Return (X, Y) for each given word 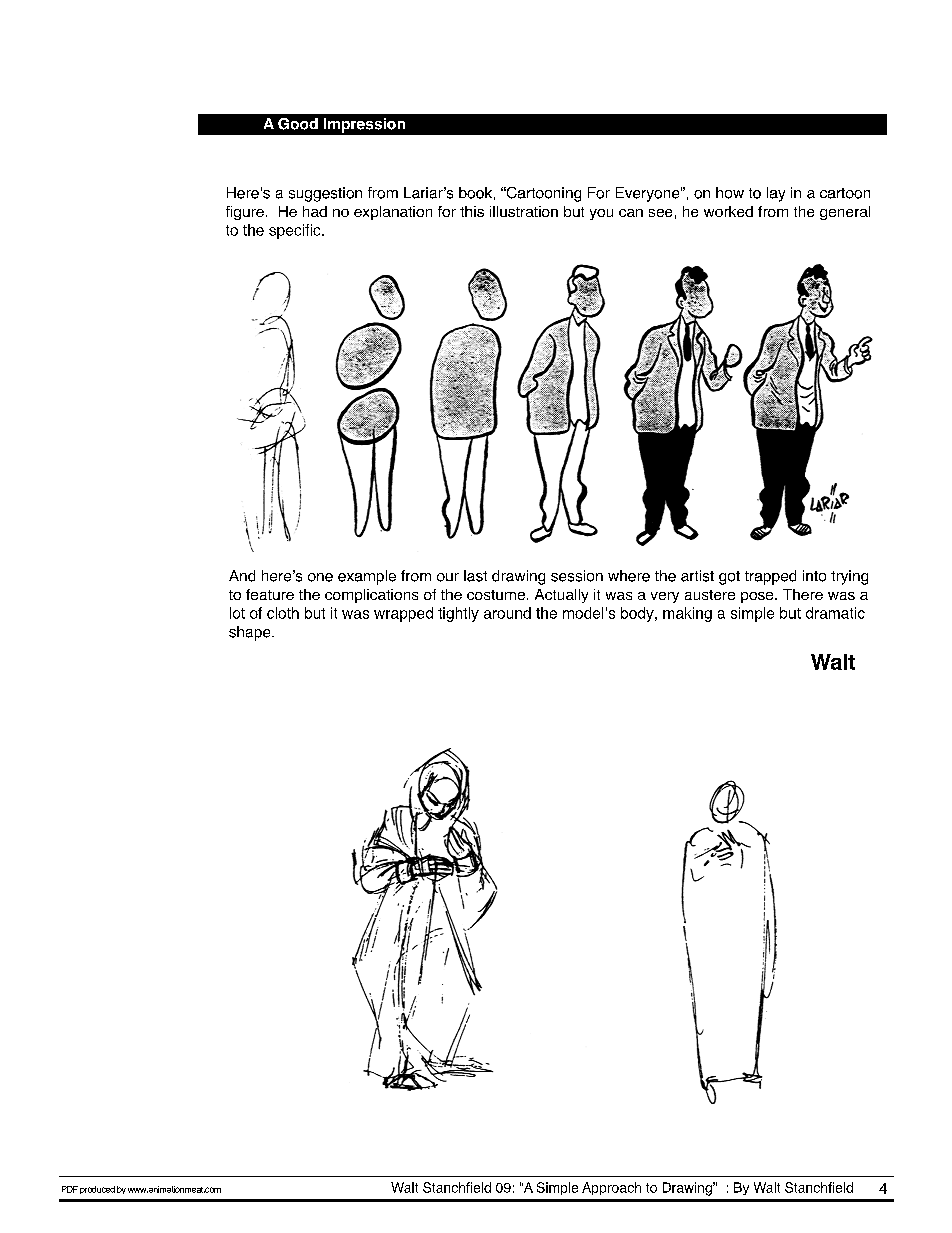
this (472, 211)
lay (776, 194)
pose (758, 597)
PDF (70, 1189)
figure (245, 213)
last (475, 576)
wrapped (403, 614)
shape (251, 633)
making (687, 614)
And (242, 576)
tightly (458, 614)
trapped (770, 577)
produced (97, 1190)
